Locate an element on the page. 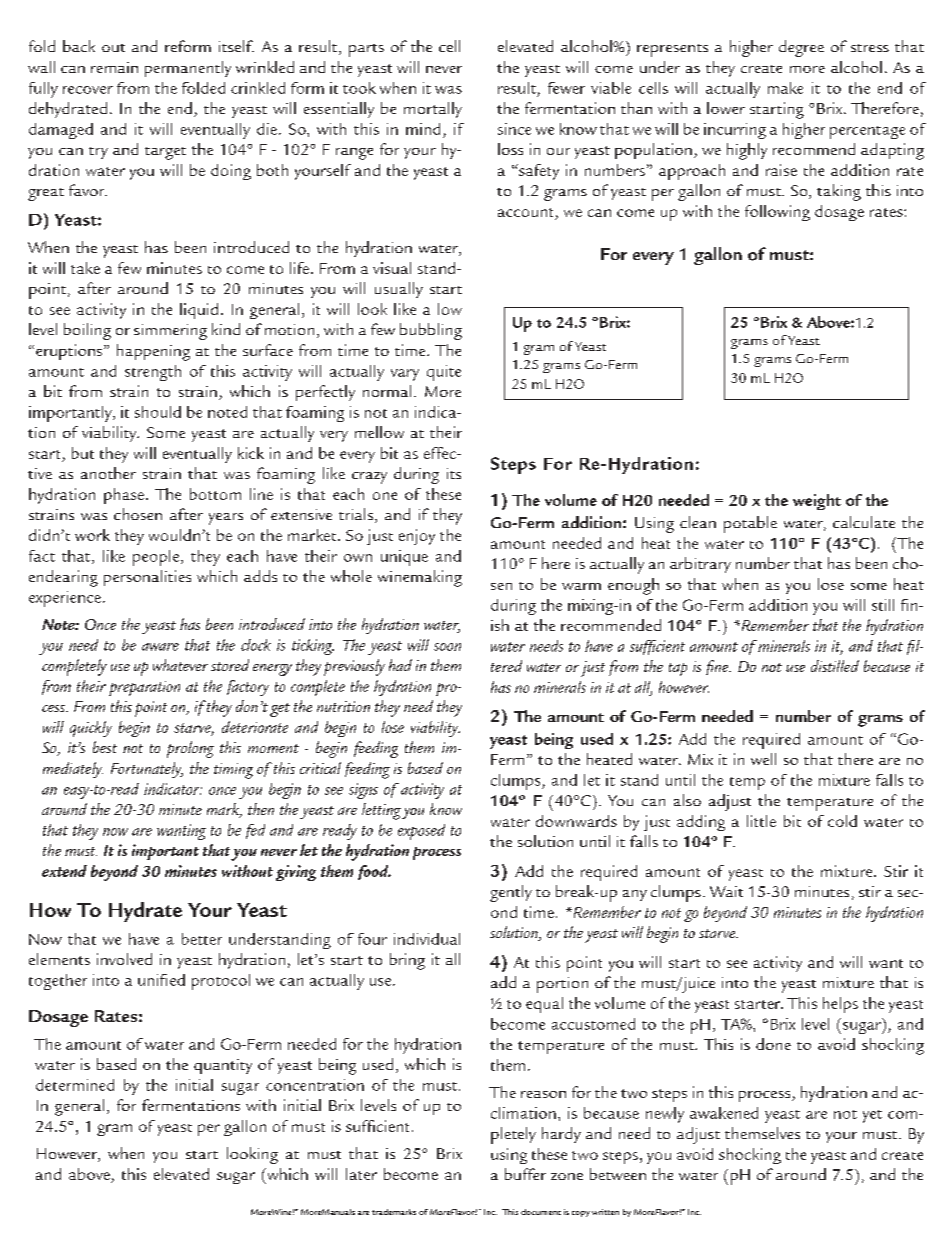  remain is located at coordinates (114, 67).
